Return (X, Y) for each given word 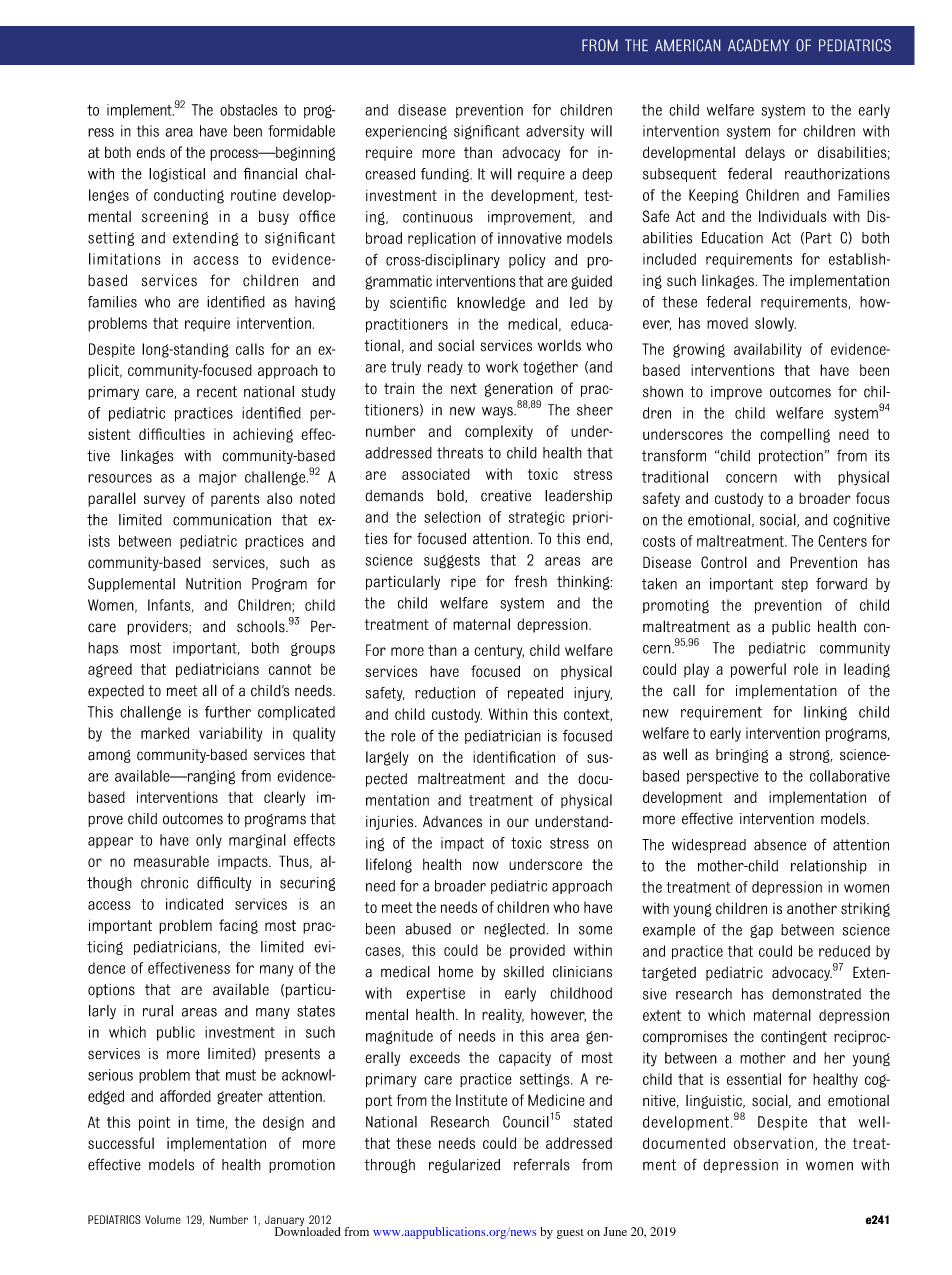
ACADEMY (758, 45)
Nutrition (213, 584)
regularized (464, 1166)
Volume (162, 1219)
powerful (758, 670)
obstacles (248, 110)
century (499, 652)
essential (754, 1079)
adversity (555, 132)
